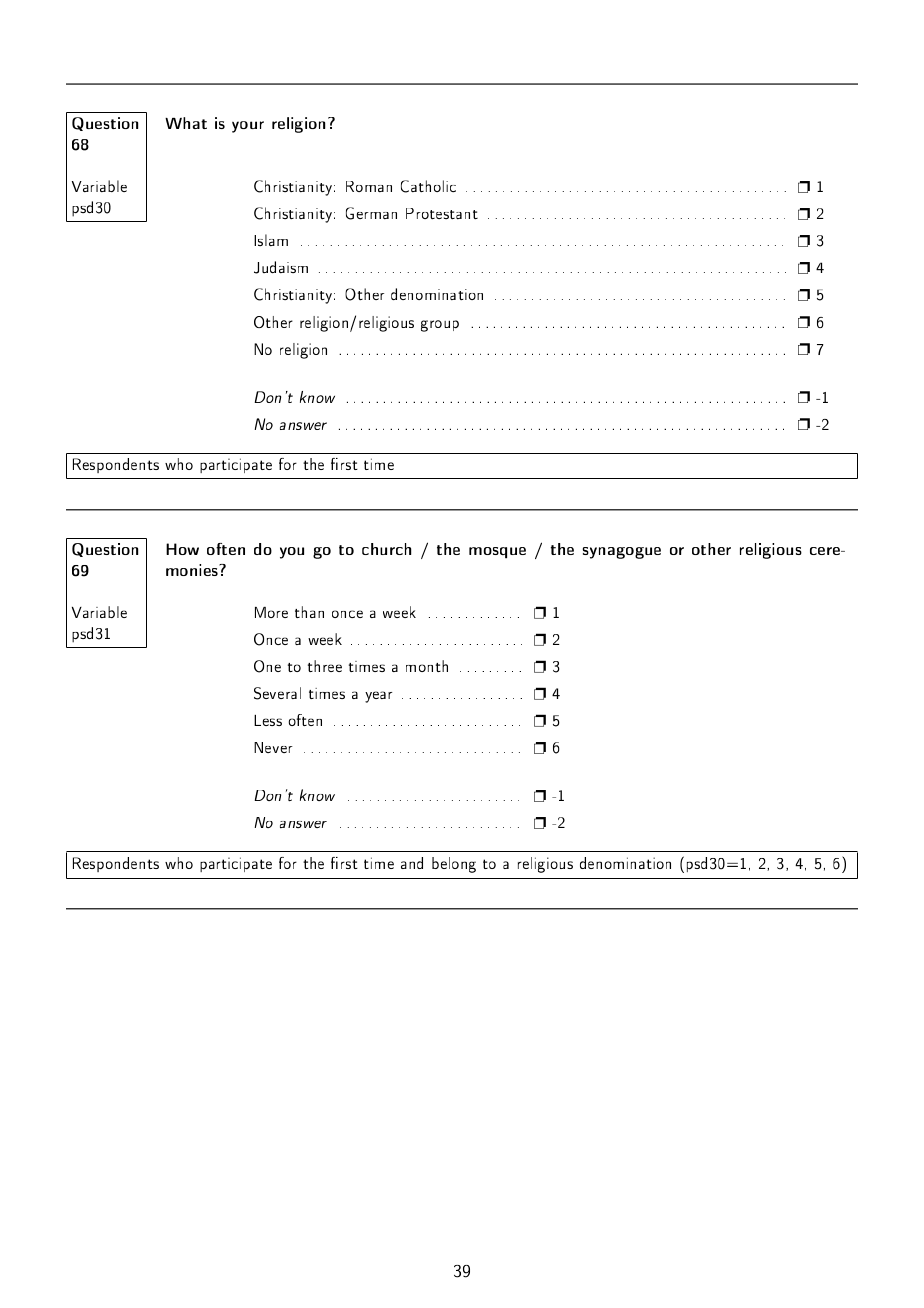  Describe the element at coordinates (182, 549) in the page. I see `How` at that location.
